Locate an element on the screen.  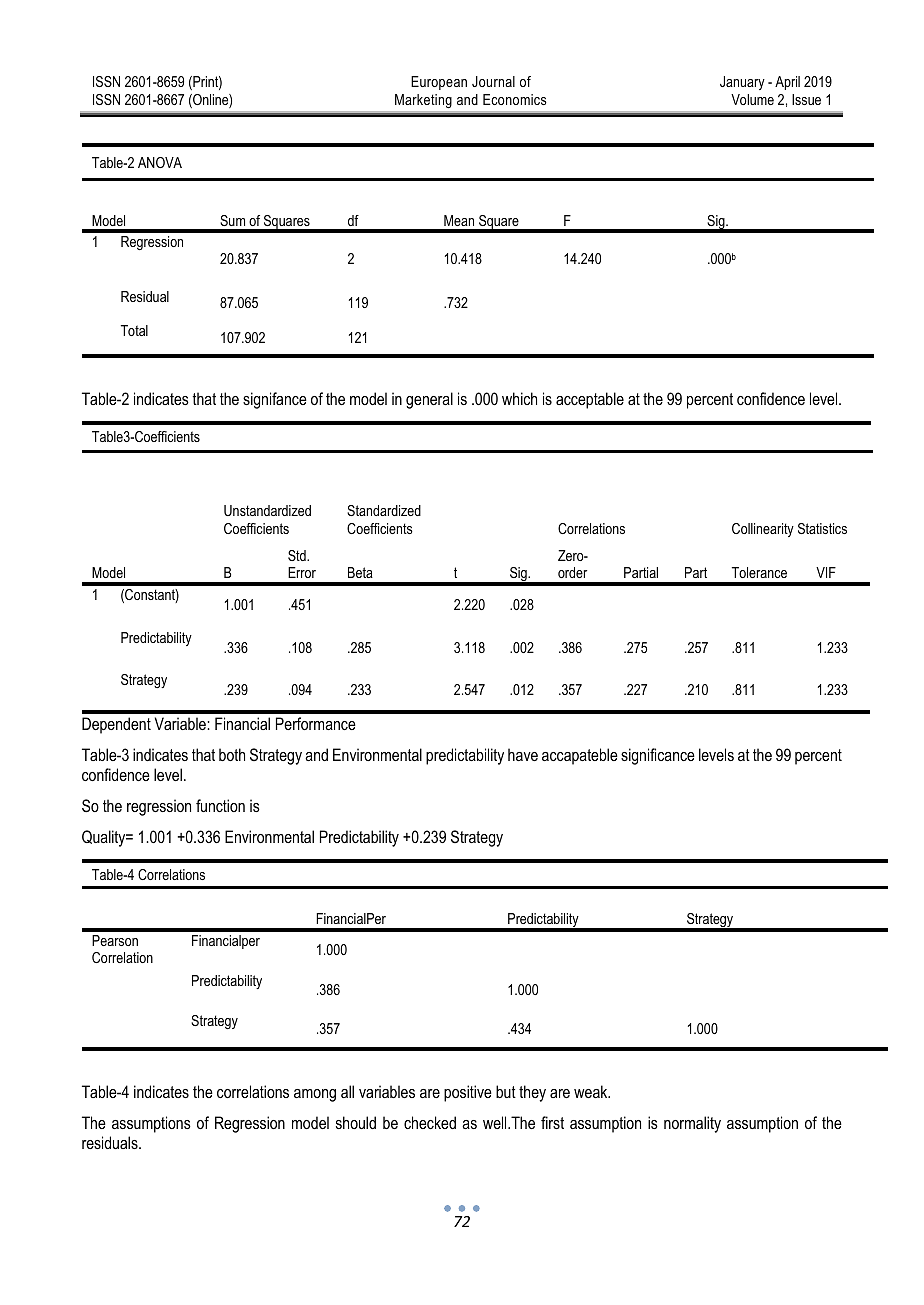
Total is located at coordinates (134, 330).
